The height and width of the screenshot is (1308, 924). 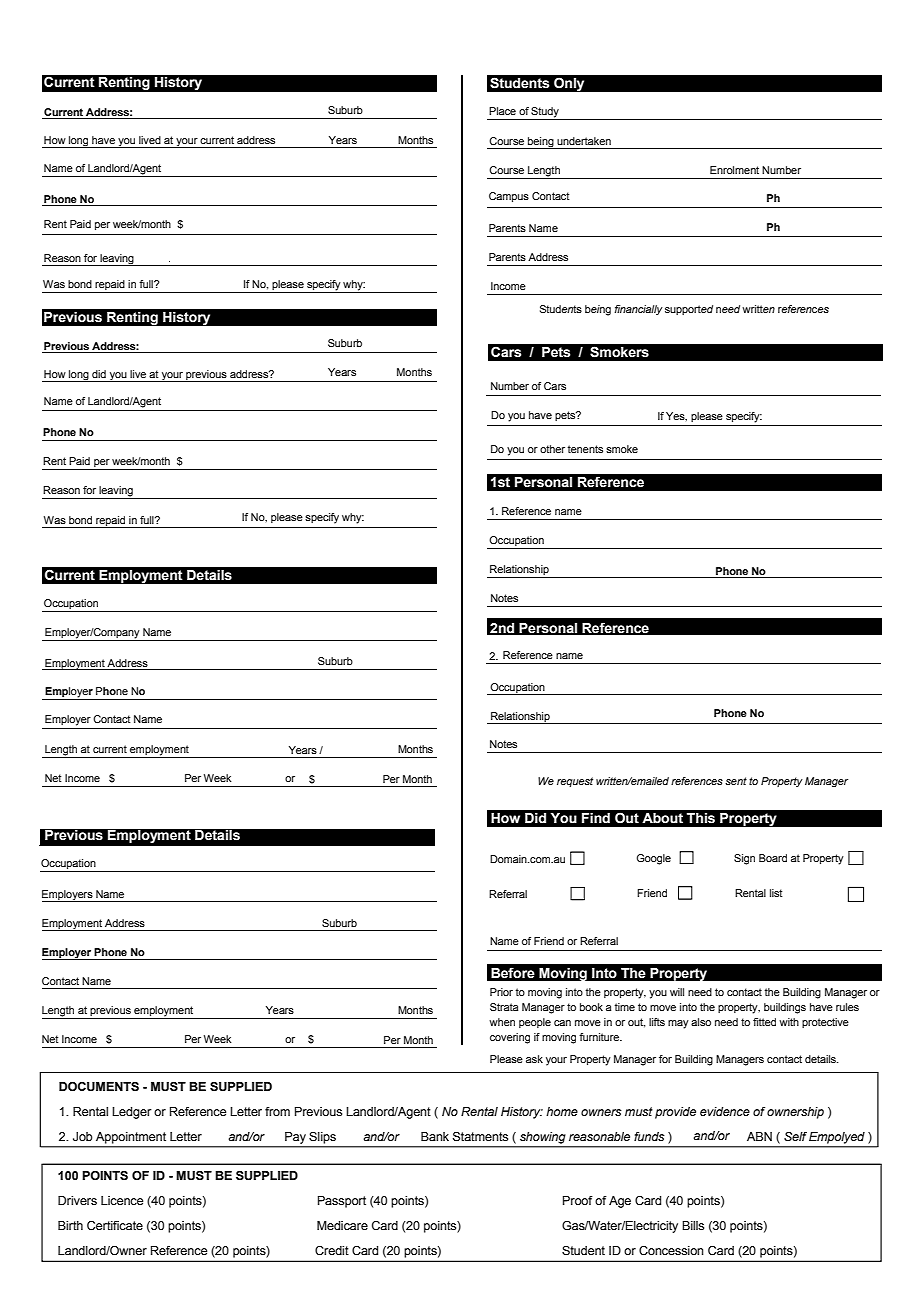 What do you see at coordinates (575, 782) in the screenshot?
I see `request` at bounding box center [575, 782].
